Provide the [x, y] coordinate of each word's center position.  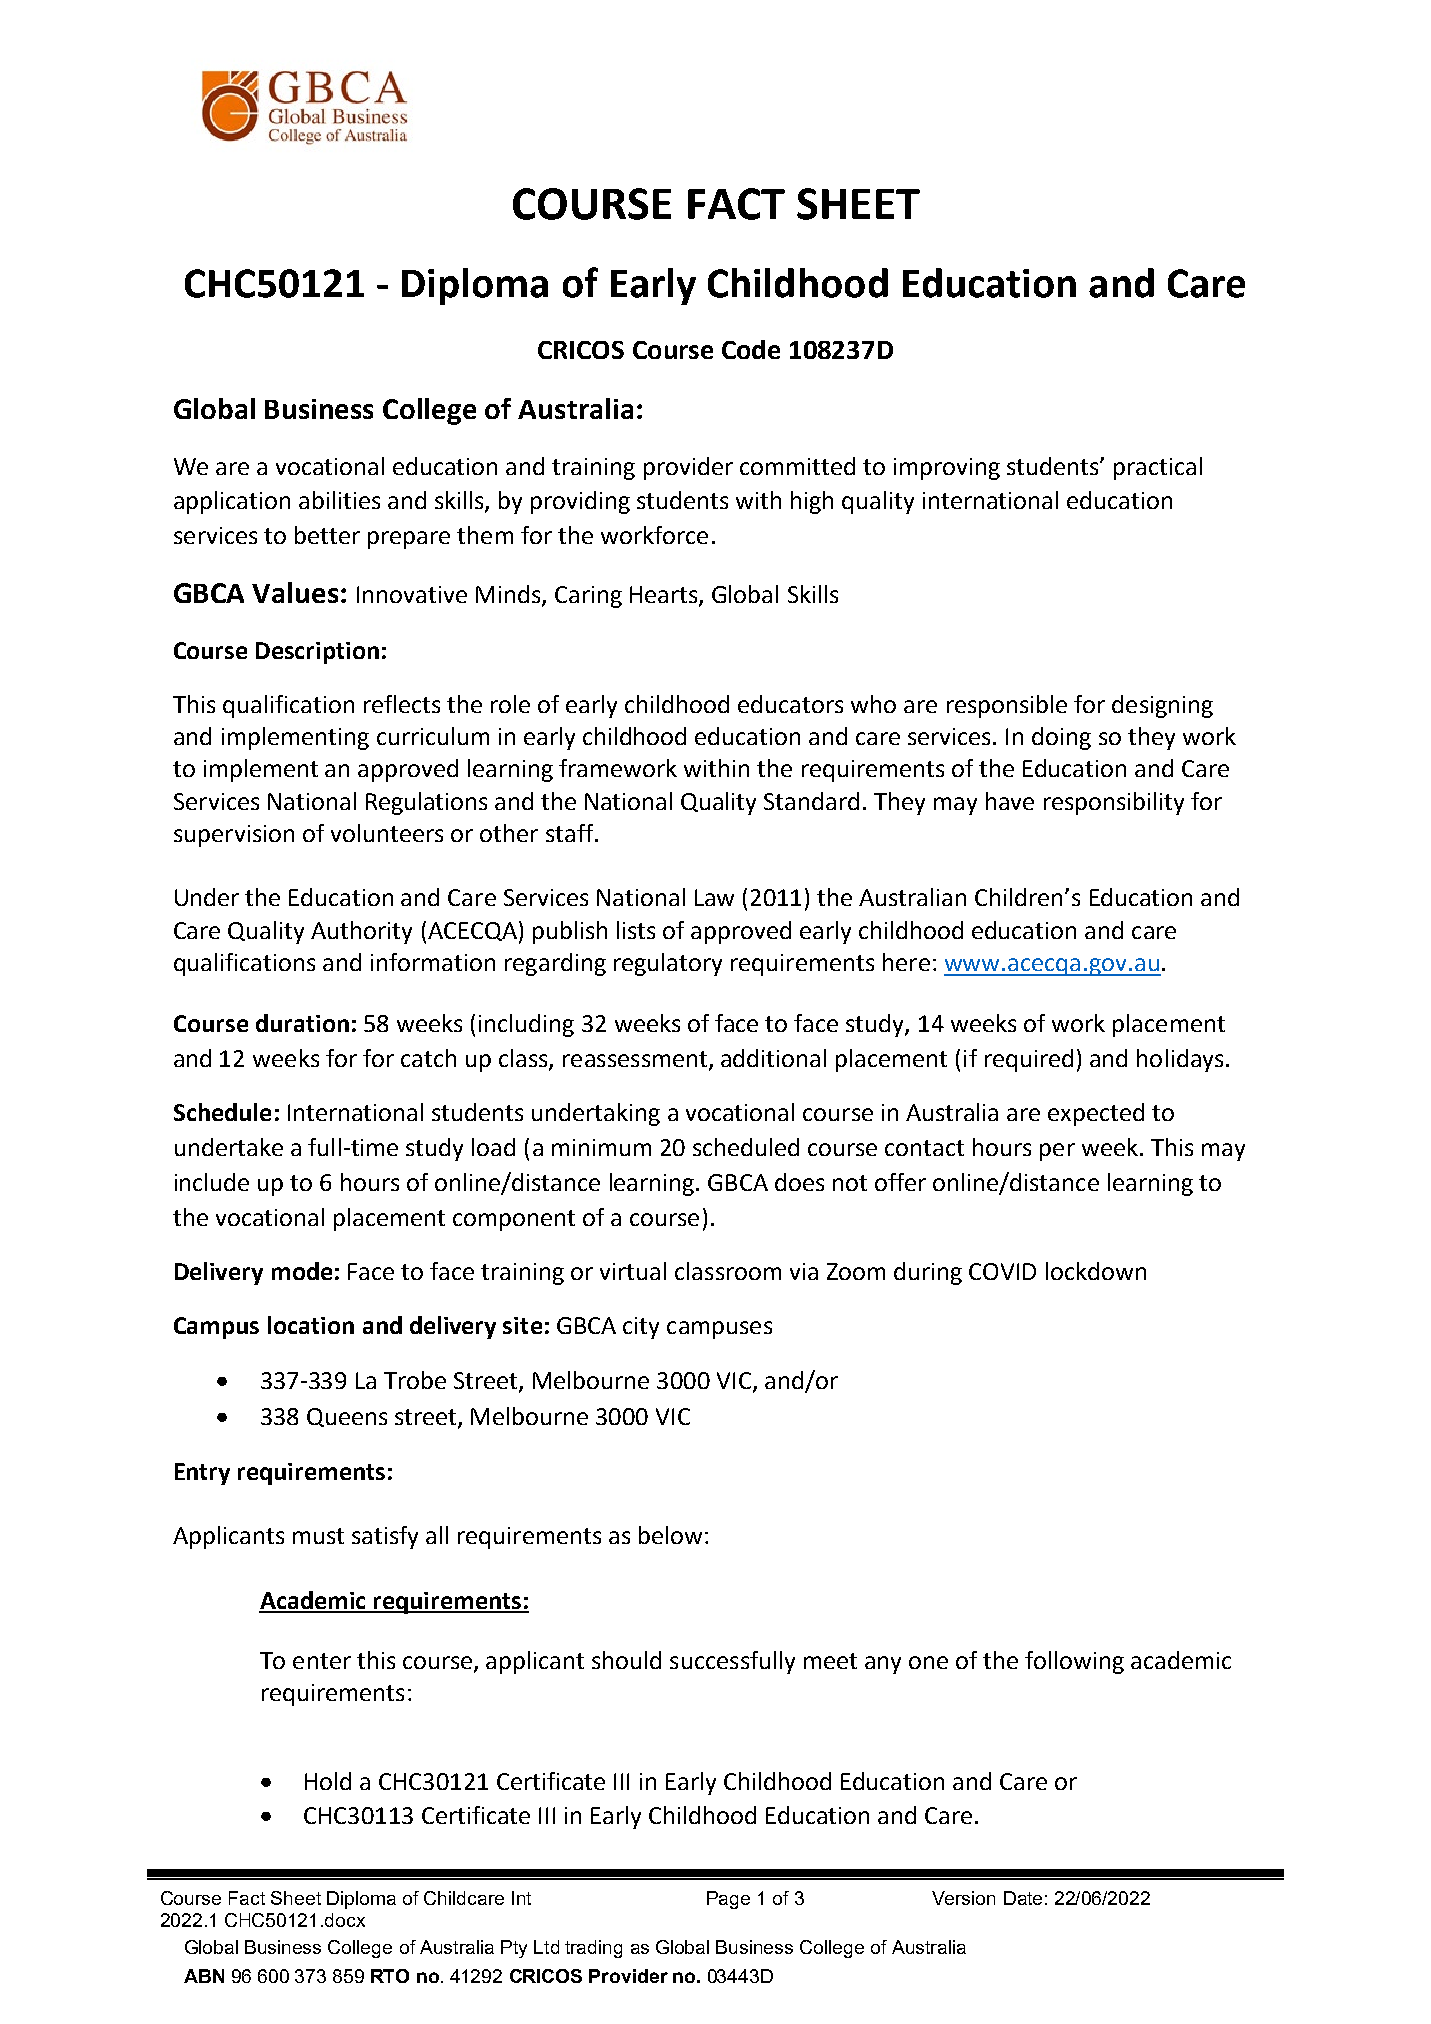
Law [714, 897]
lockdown [1096, 1271]
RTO [390, 1976]
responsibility [1114, 803]
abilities [339, 500]
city [641, 1328]
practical [1158, 468]
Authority [361, 932]
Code [751, 349]
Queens [347, 1417]
